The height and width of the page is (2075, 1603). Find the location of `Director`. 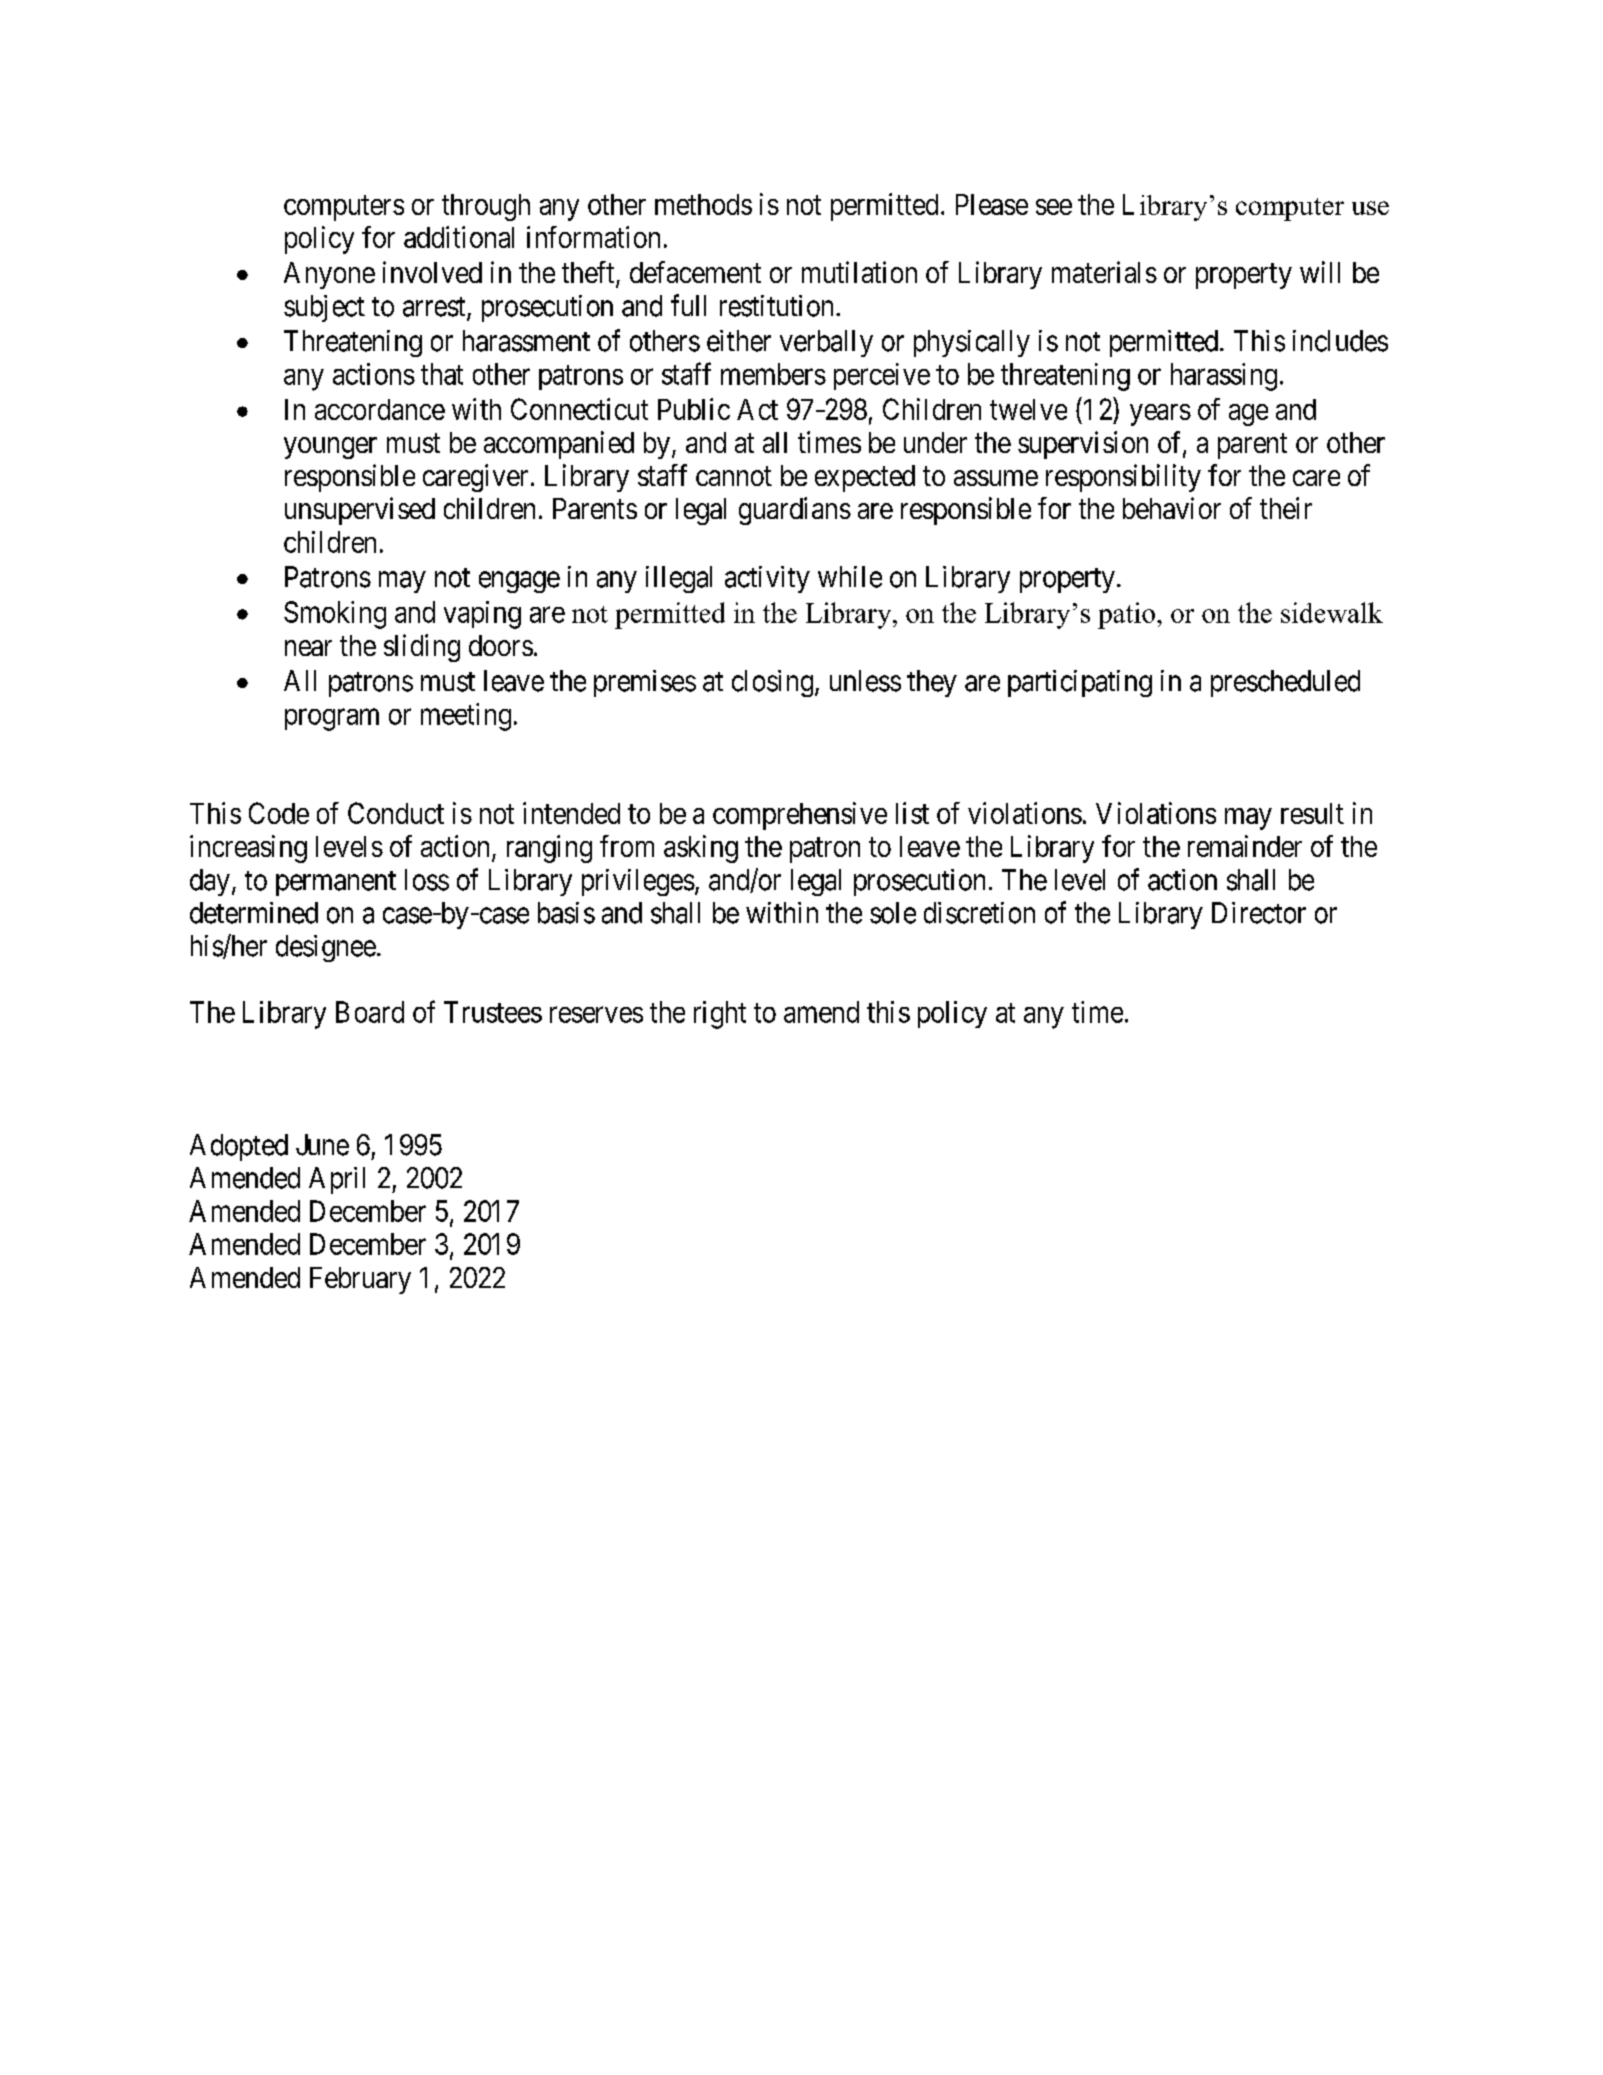

Director is located at coordinates (1259, 913).
